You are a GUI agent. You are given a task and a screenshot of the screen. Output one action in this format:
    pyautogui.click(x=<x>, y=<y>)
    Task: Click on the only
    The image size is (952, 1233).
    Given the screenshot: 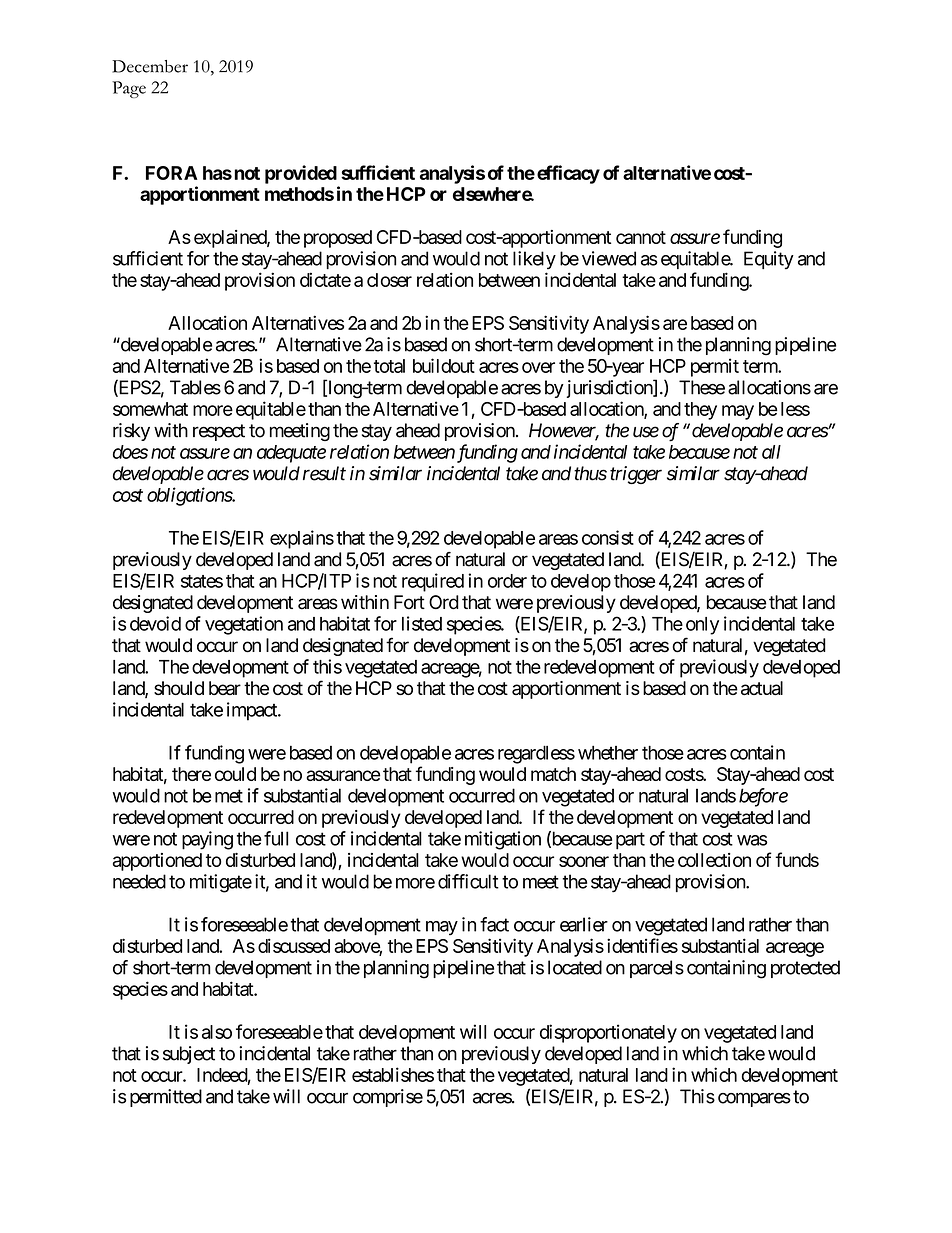 What is the action you would take?
    pyautogui.click(x=702, y=626)
